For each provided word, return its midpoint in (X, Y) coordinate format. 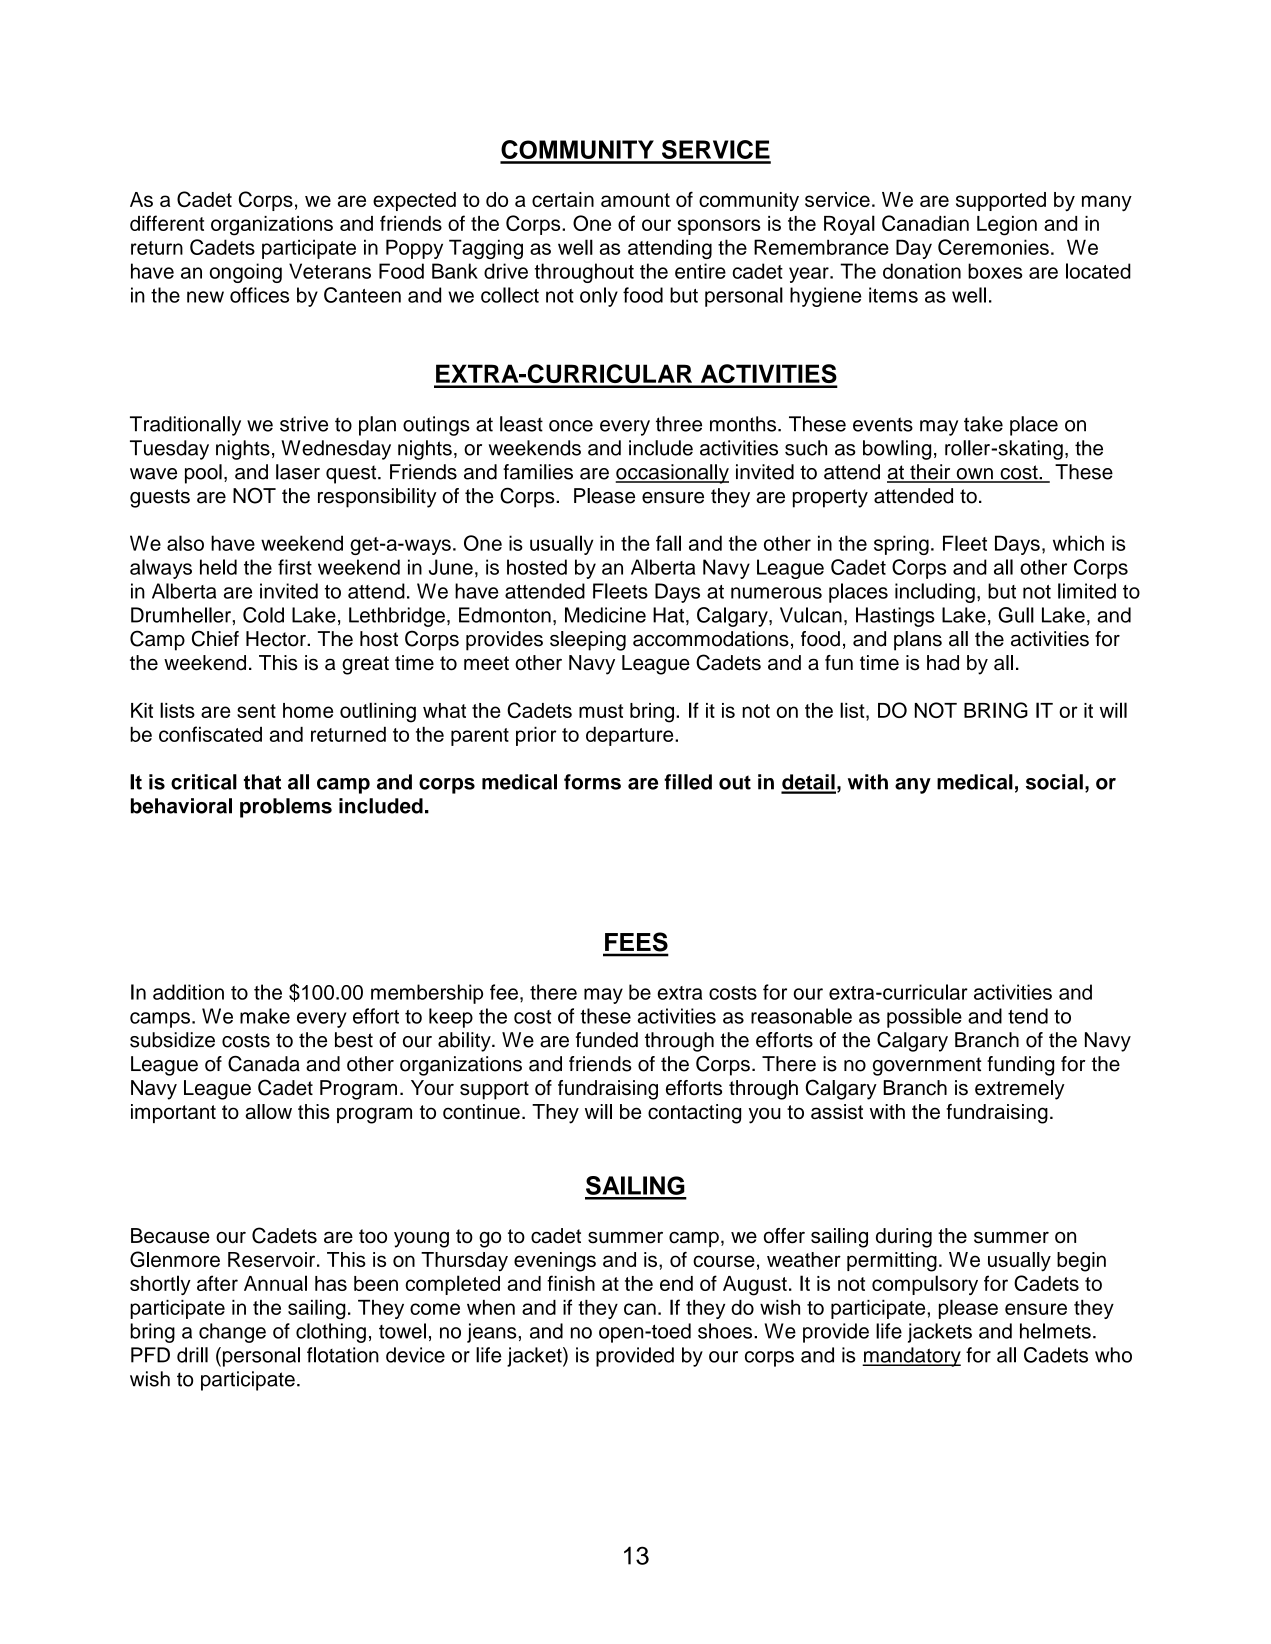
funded (607, 1040)
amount (635, 200)
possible (924, 1018)
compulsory (925, 1285)
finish (571, 1283)
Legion (1007, 226)
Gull (1016, 615)
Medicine (605, 615)
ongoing (246, 273)
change (232, 1333)
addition (188, 992)
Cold (263, 615)
